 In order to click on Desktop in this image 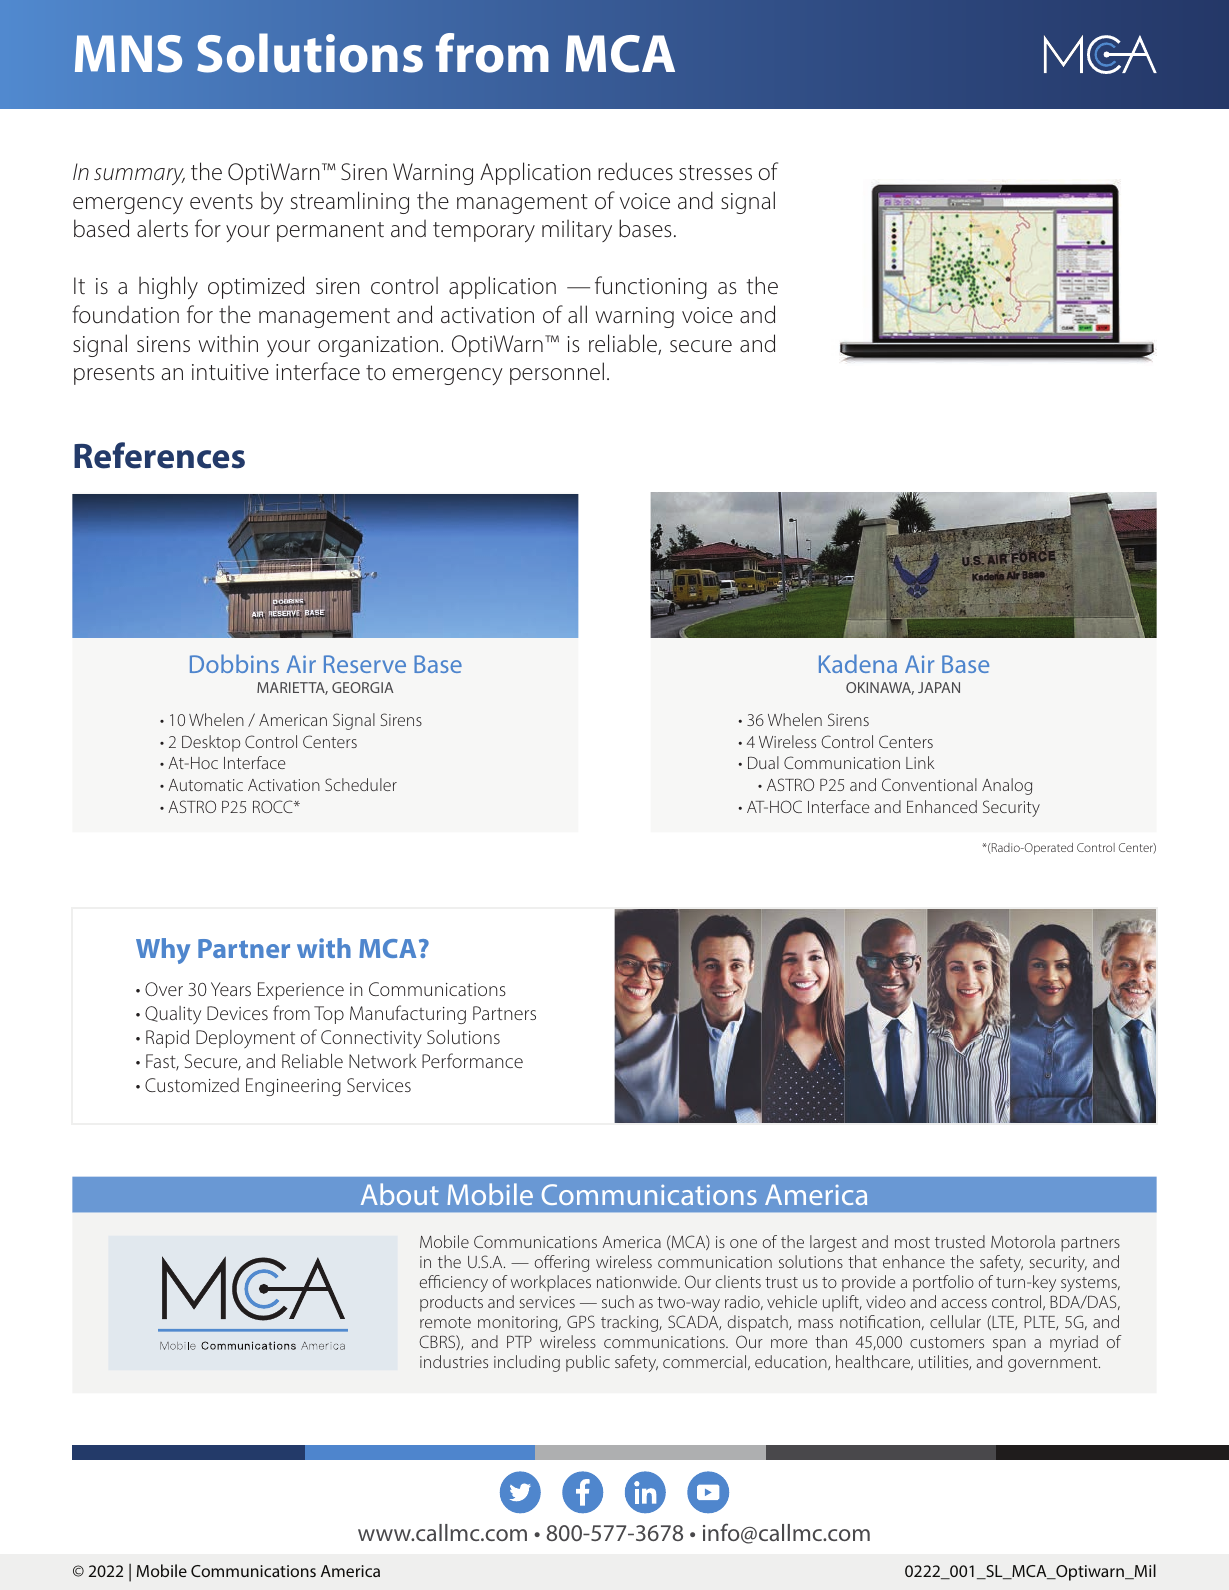, I will do `click(211, 743)`.
